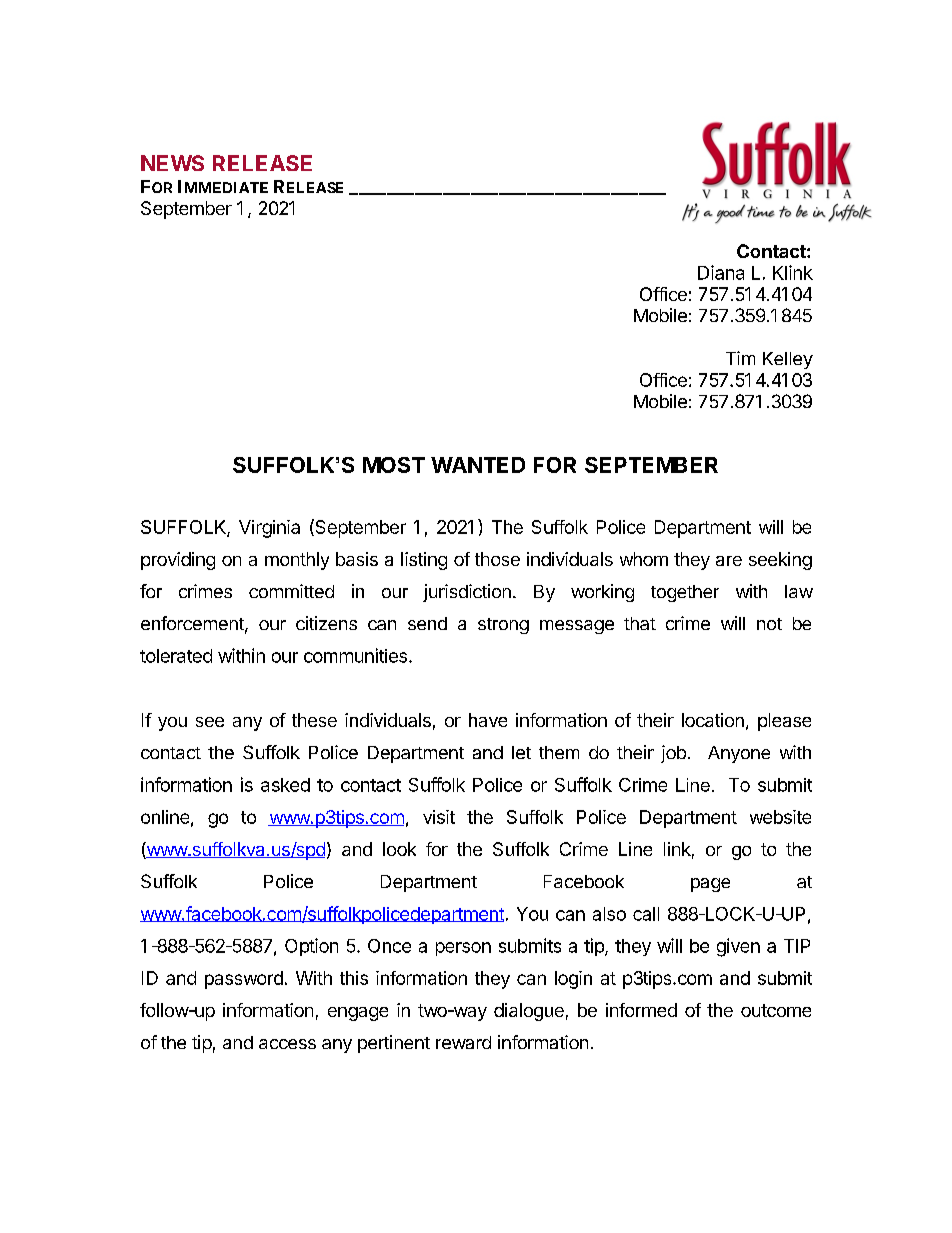 Image resolution: width=952 pixels, height=1233 pixels. Describe the element at coordinates (172, 163) in the image. I see `NEWS` at that location.
